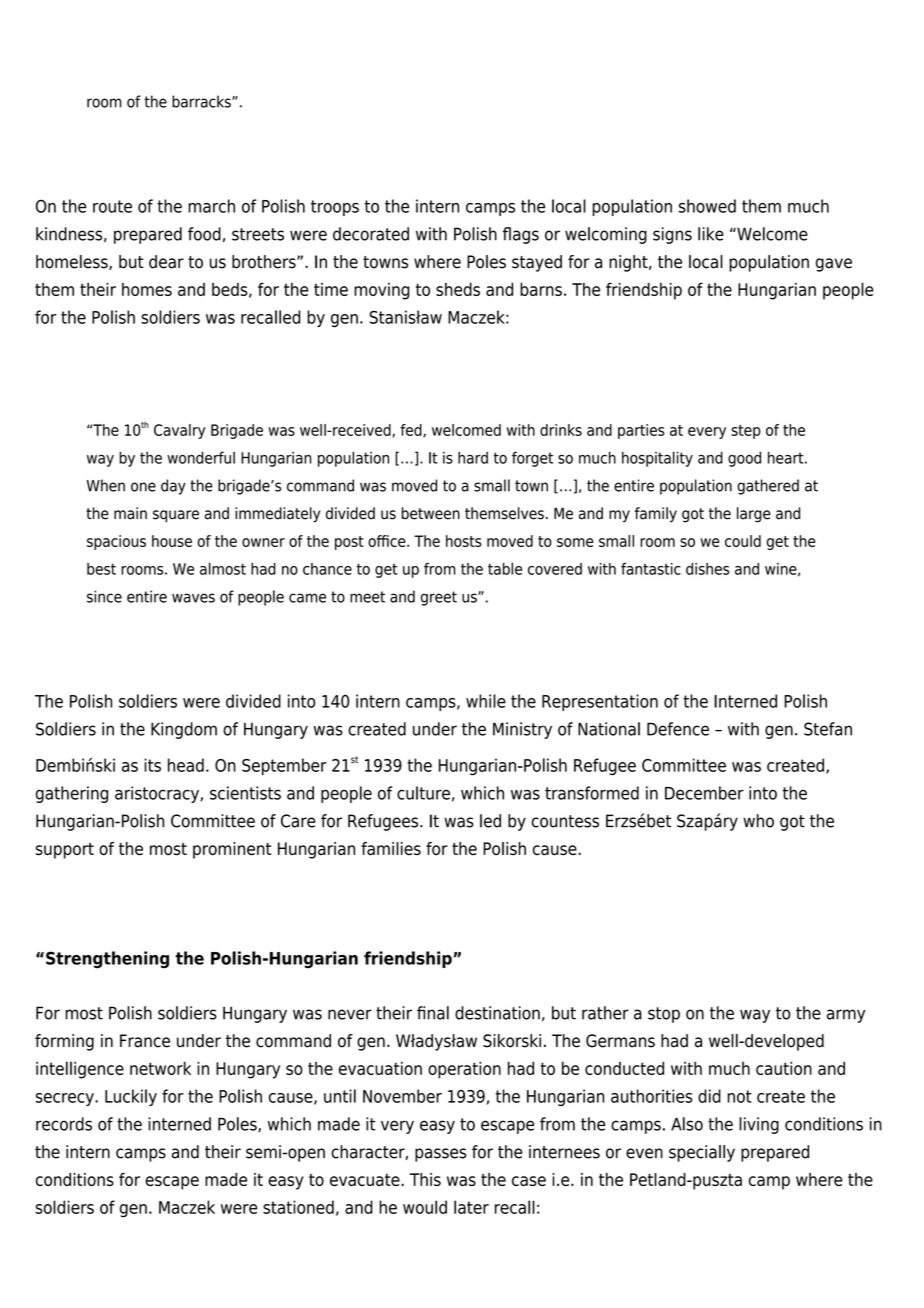 Image resolution: width=924 pixels, height=1308 pixels. Describe the element at coordinates (335, 208) in the screenshot. I see `troops` at that location.
